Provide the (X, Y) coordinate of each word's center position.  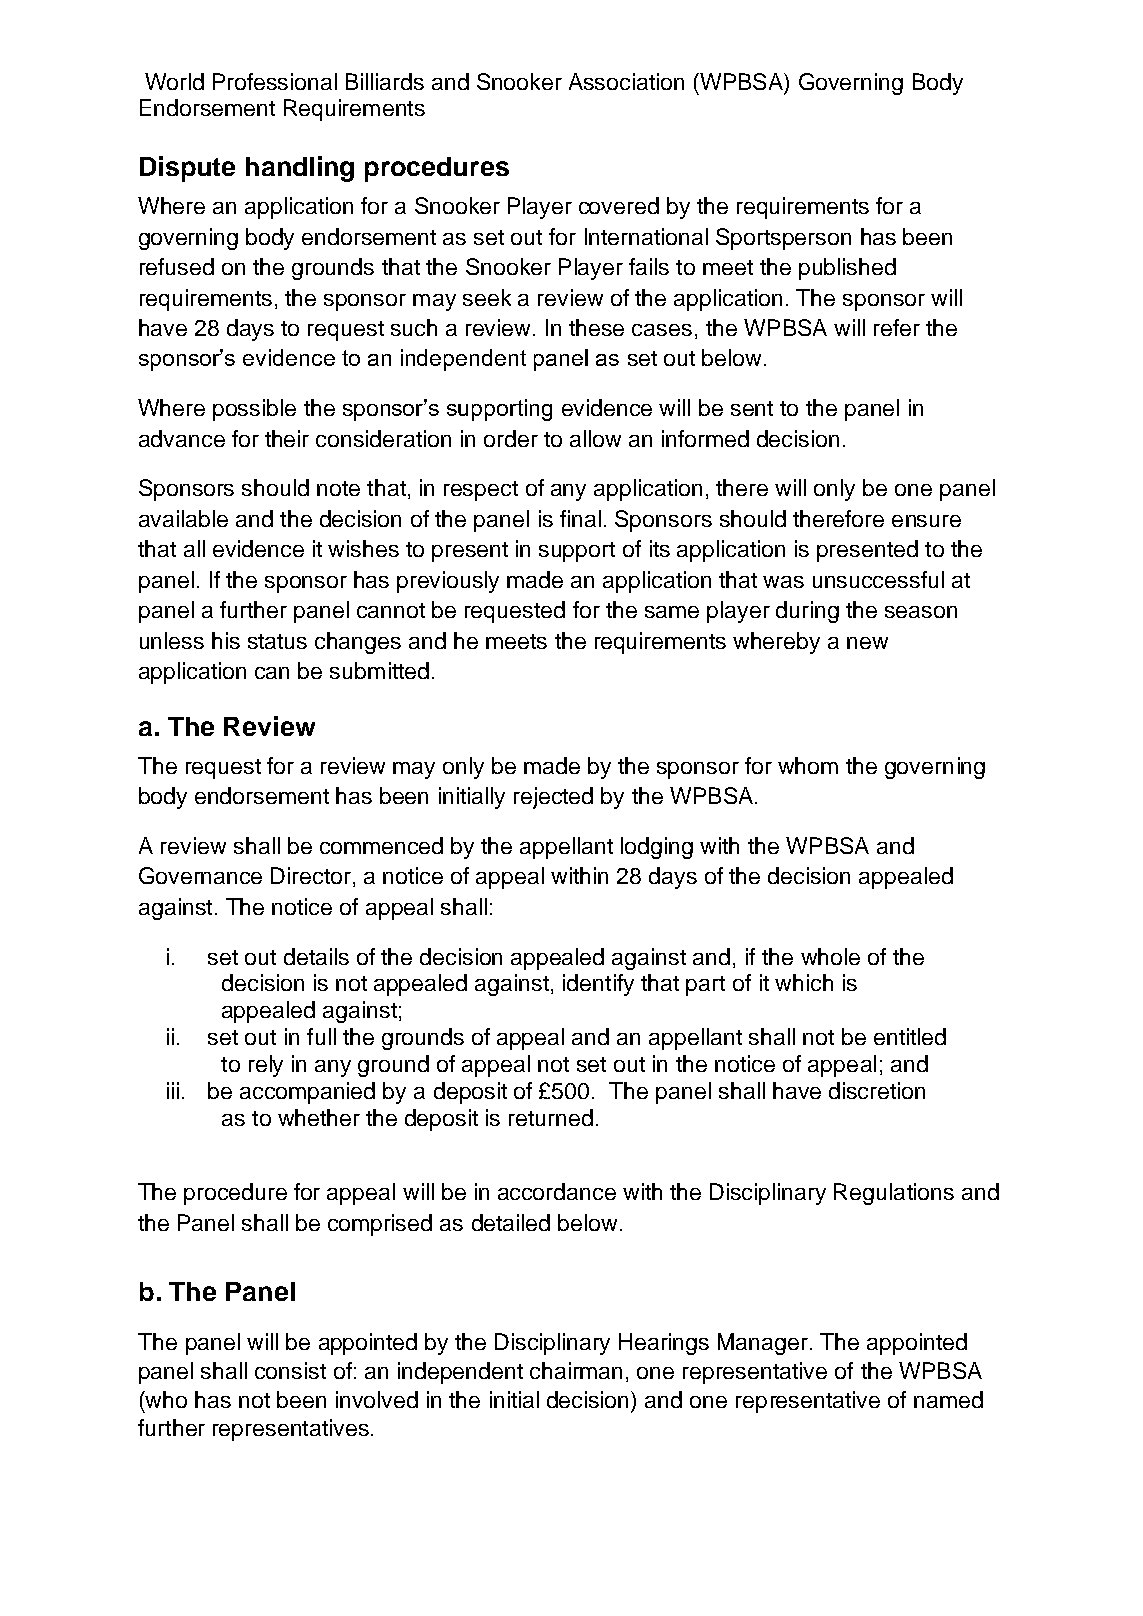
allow (595, 438)
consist (290, 1370)
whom (808, 765)
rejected (553, 798)
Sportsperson (783, 239)
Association (626, 81)
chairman (576, 1370)
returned (551, 1117)
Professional (275, 81)
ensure (926, 521)
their (287, 438)
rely (266, 1066)
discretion (877, 1090)
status (277, 641)
